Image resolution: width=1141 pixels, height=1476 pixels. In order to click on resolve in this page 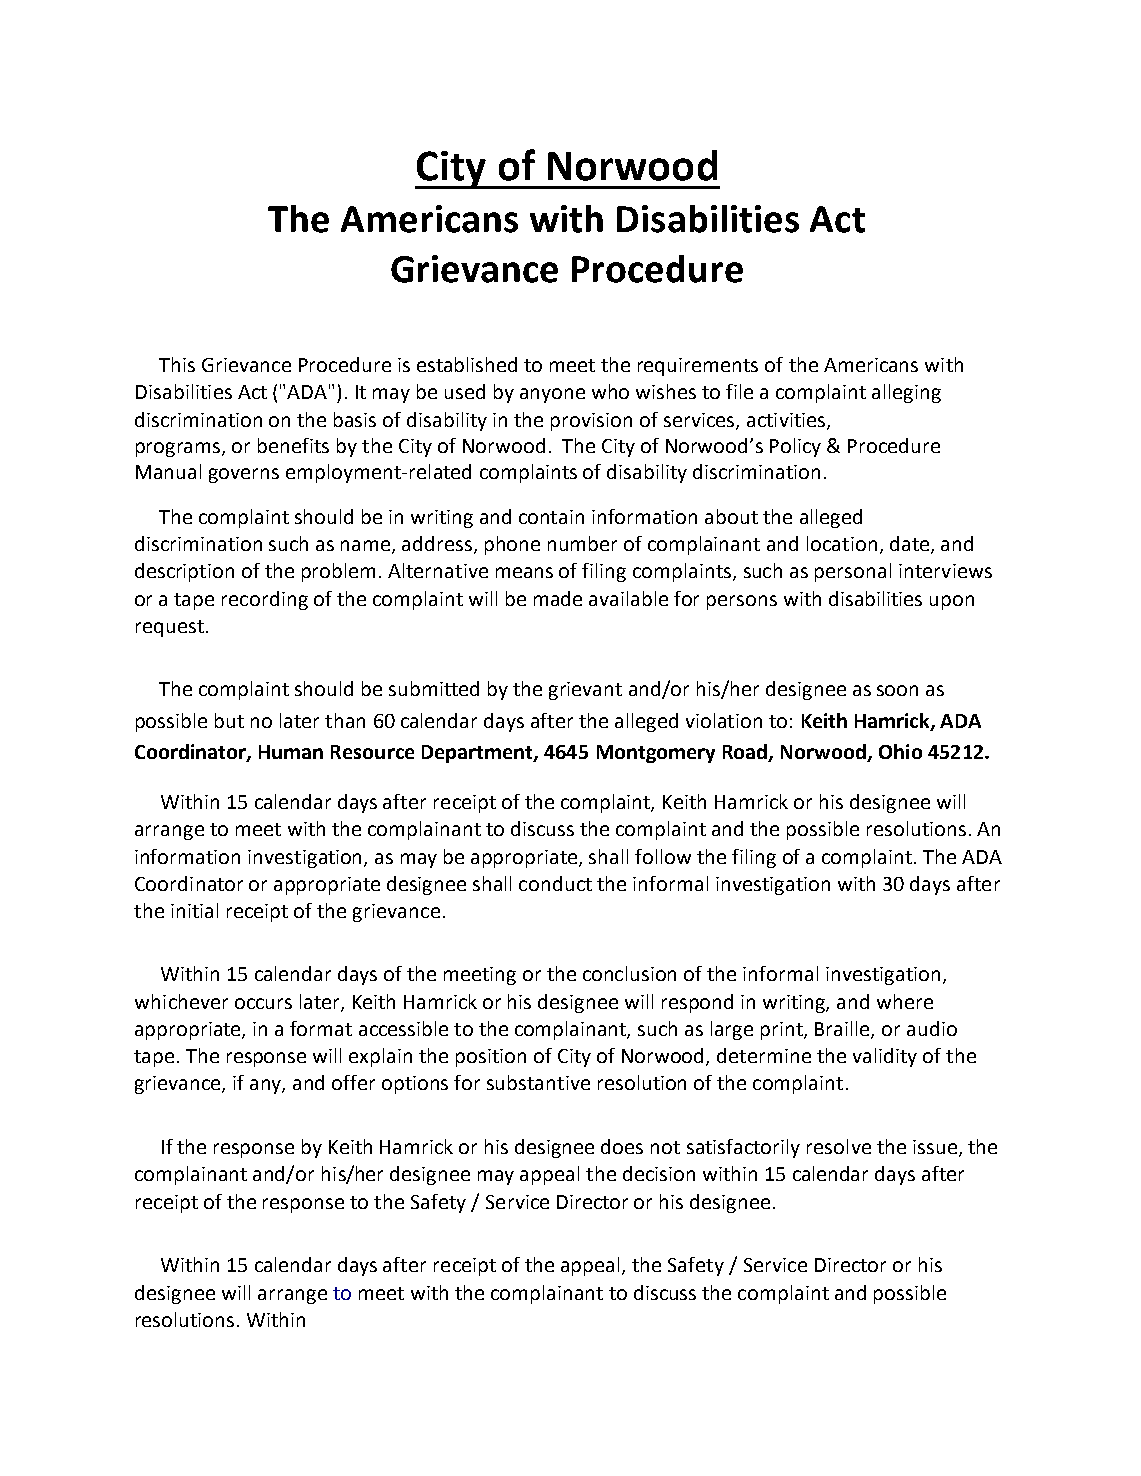, I will do `click(839, 1146)`.
